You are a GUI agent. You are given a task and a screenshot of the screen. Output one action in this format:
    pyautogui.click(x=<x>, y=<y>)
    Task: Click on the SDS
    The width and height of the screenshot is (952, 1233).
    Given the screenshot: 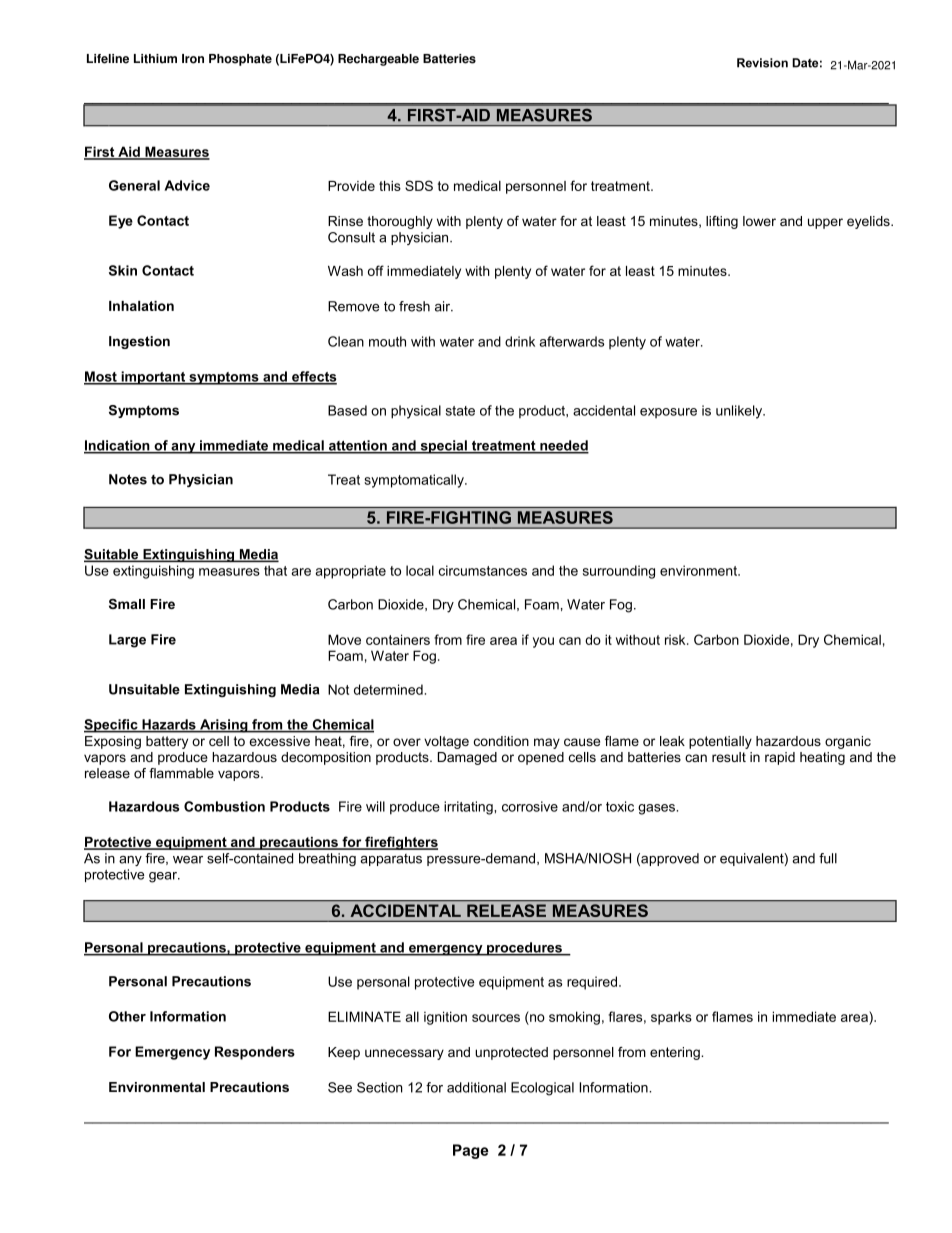 What is the action you would take?
    pyautogui.click(x=419, y=185)
